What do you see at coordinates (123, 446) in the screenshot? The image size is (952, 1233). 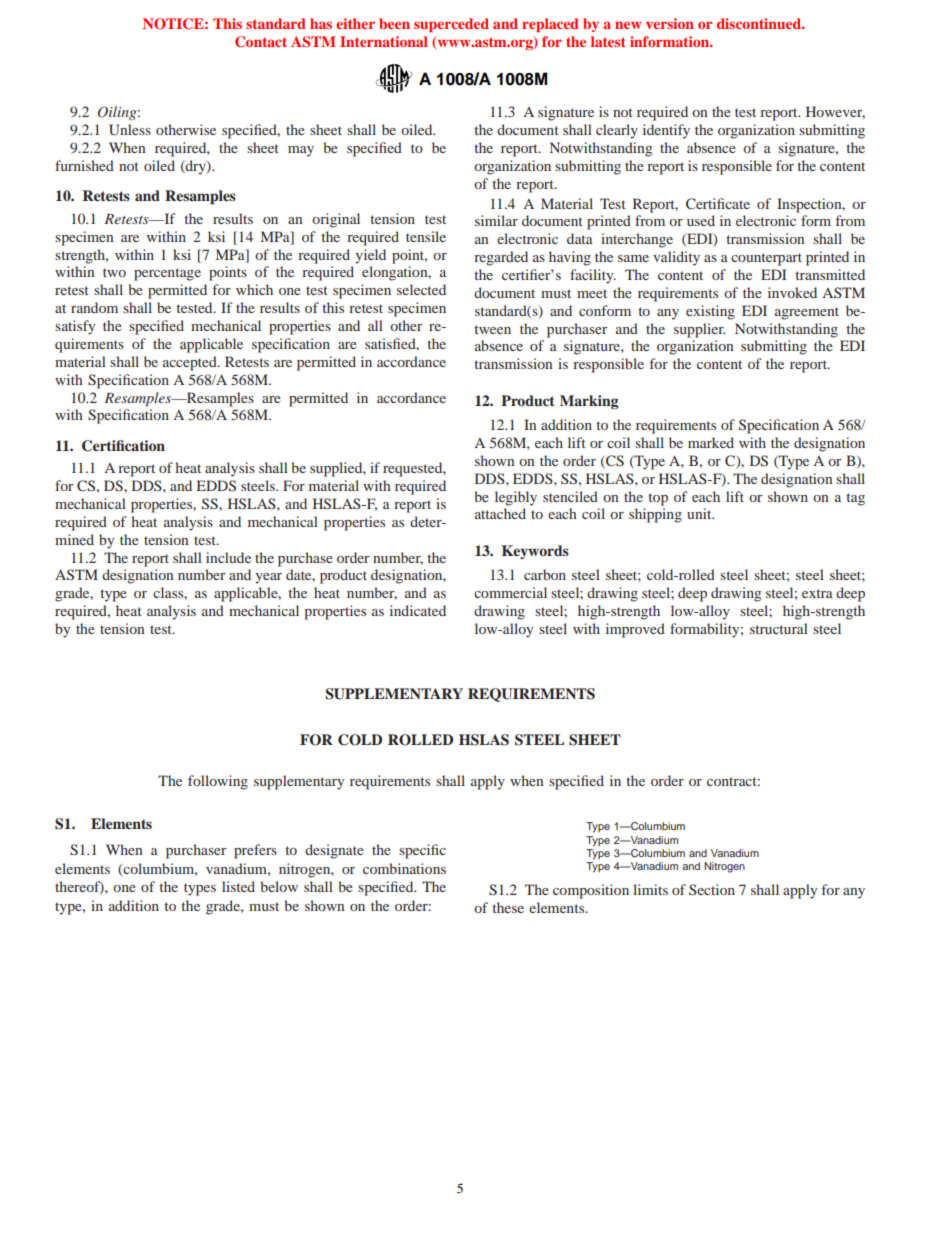 I see `Certification` at bounding box center [123, 446].
